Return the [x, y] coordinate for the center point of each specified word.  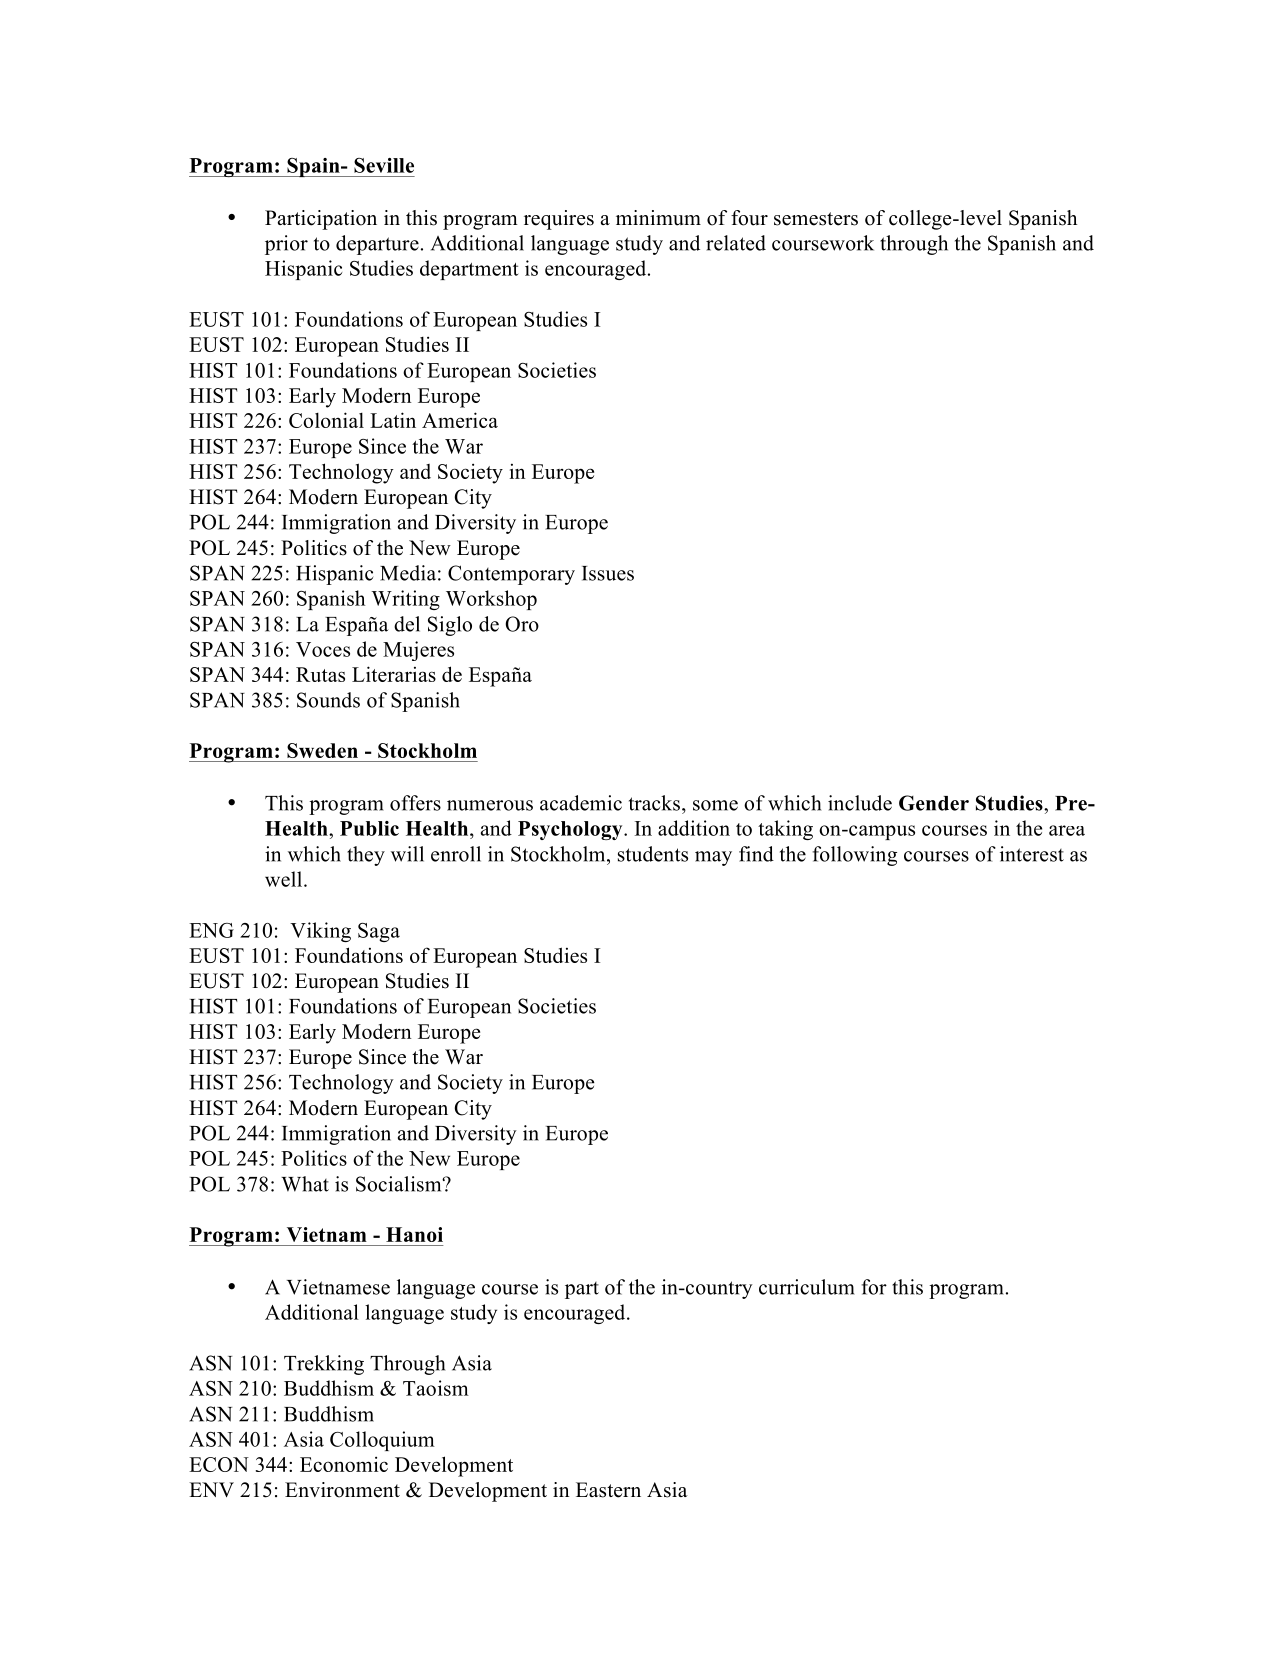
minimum [658, 218]
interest [1032, 854]
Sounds [328, 700]
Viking [320, 932]
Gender [934, 803]
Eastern [608, 1490]
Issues [608, 573]
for [874, 1287]
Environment [342, 1490]
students [653, 854]
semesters [816, 219]
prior [286, 245]
